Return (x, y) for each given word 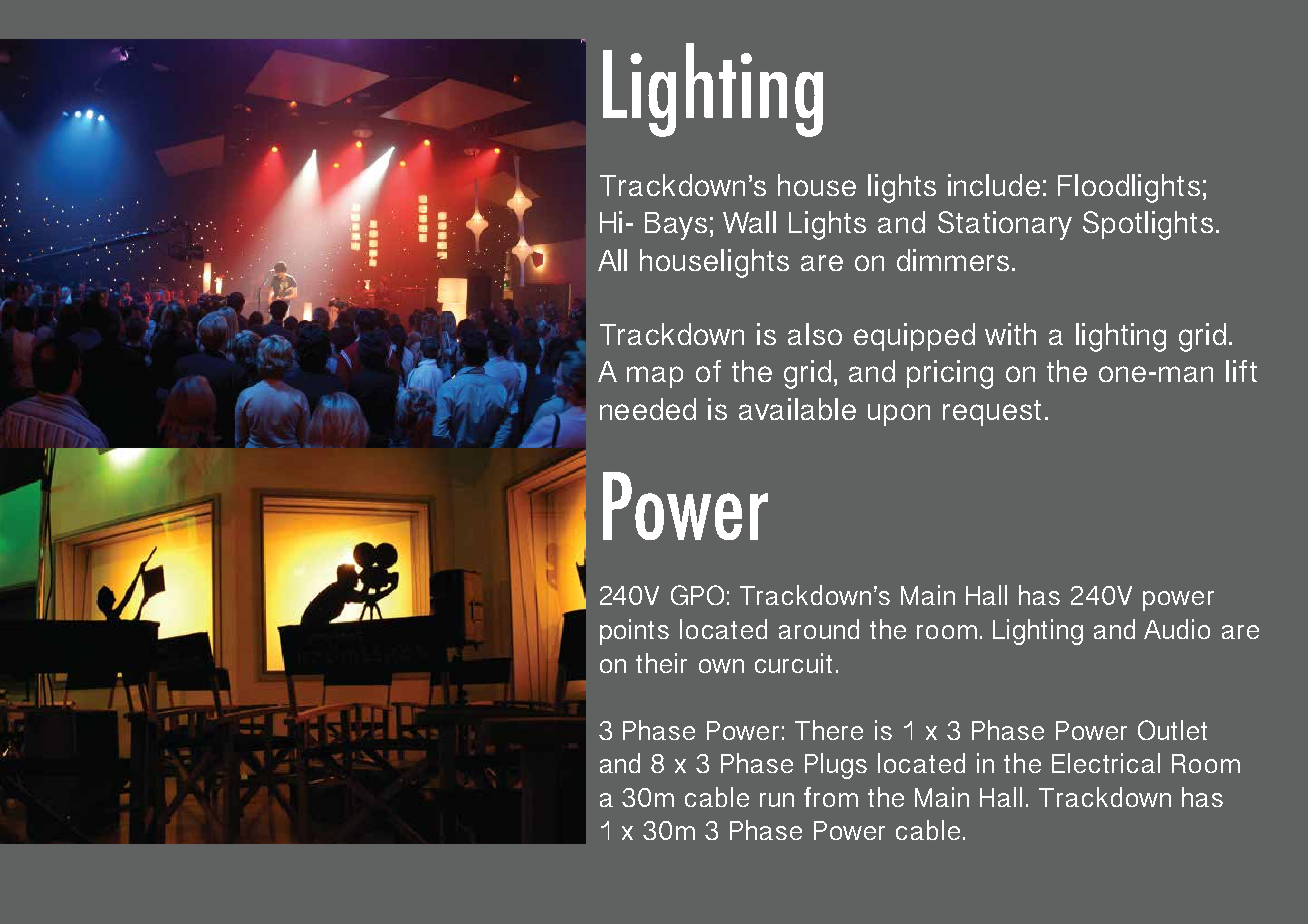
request (992, 413)
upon (899, 415)
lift (1241, 371)
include (994, 185)
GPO (697, 595)
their (661, 663)
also (815, 334)
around (819, 629)
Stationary (1005, 225)
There (829, 730)
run (777, 800)
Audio (1177, 629)
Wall (749, 222)
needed (648, 409)
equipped (914, 337)
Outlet (1172, 730)
